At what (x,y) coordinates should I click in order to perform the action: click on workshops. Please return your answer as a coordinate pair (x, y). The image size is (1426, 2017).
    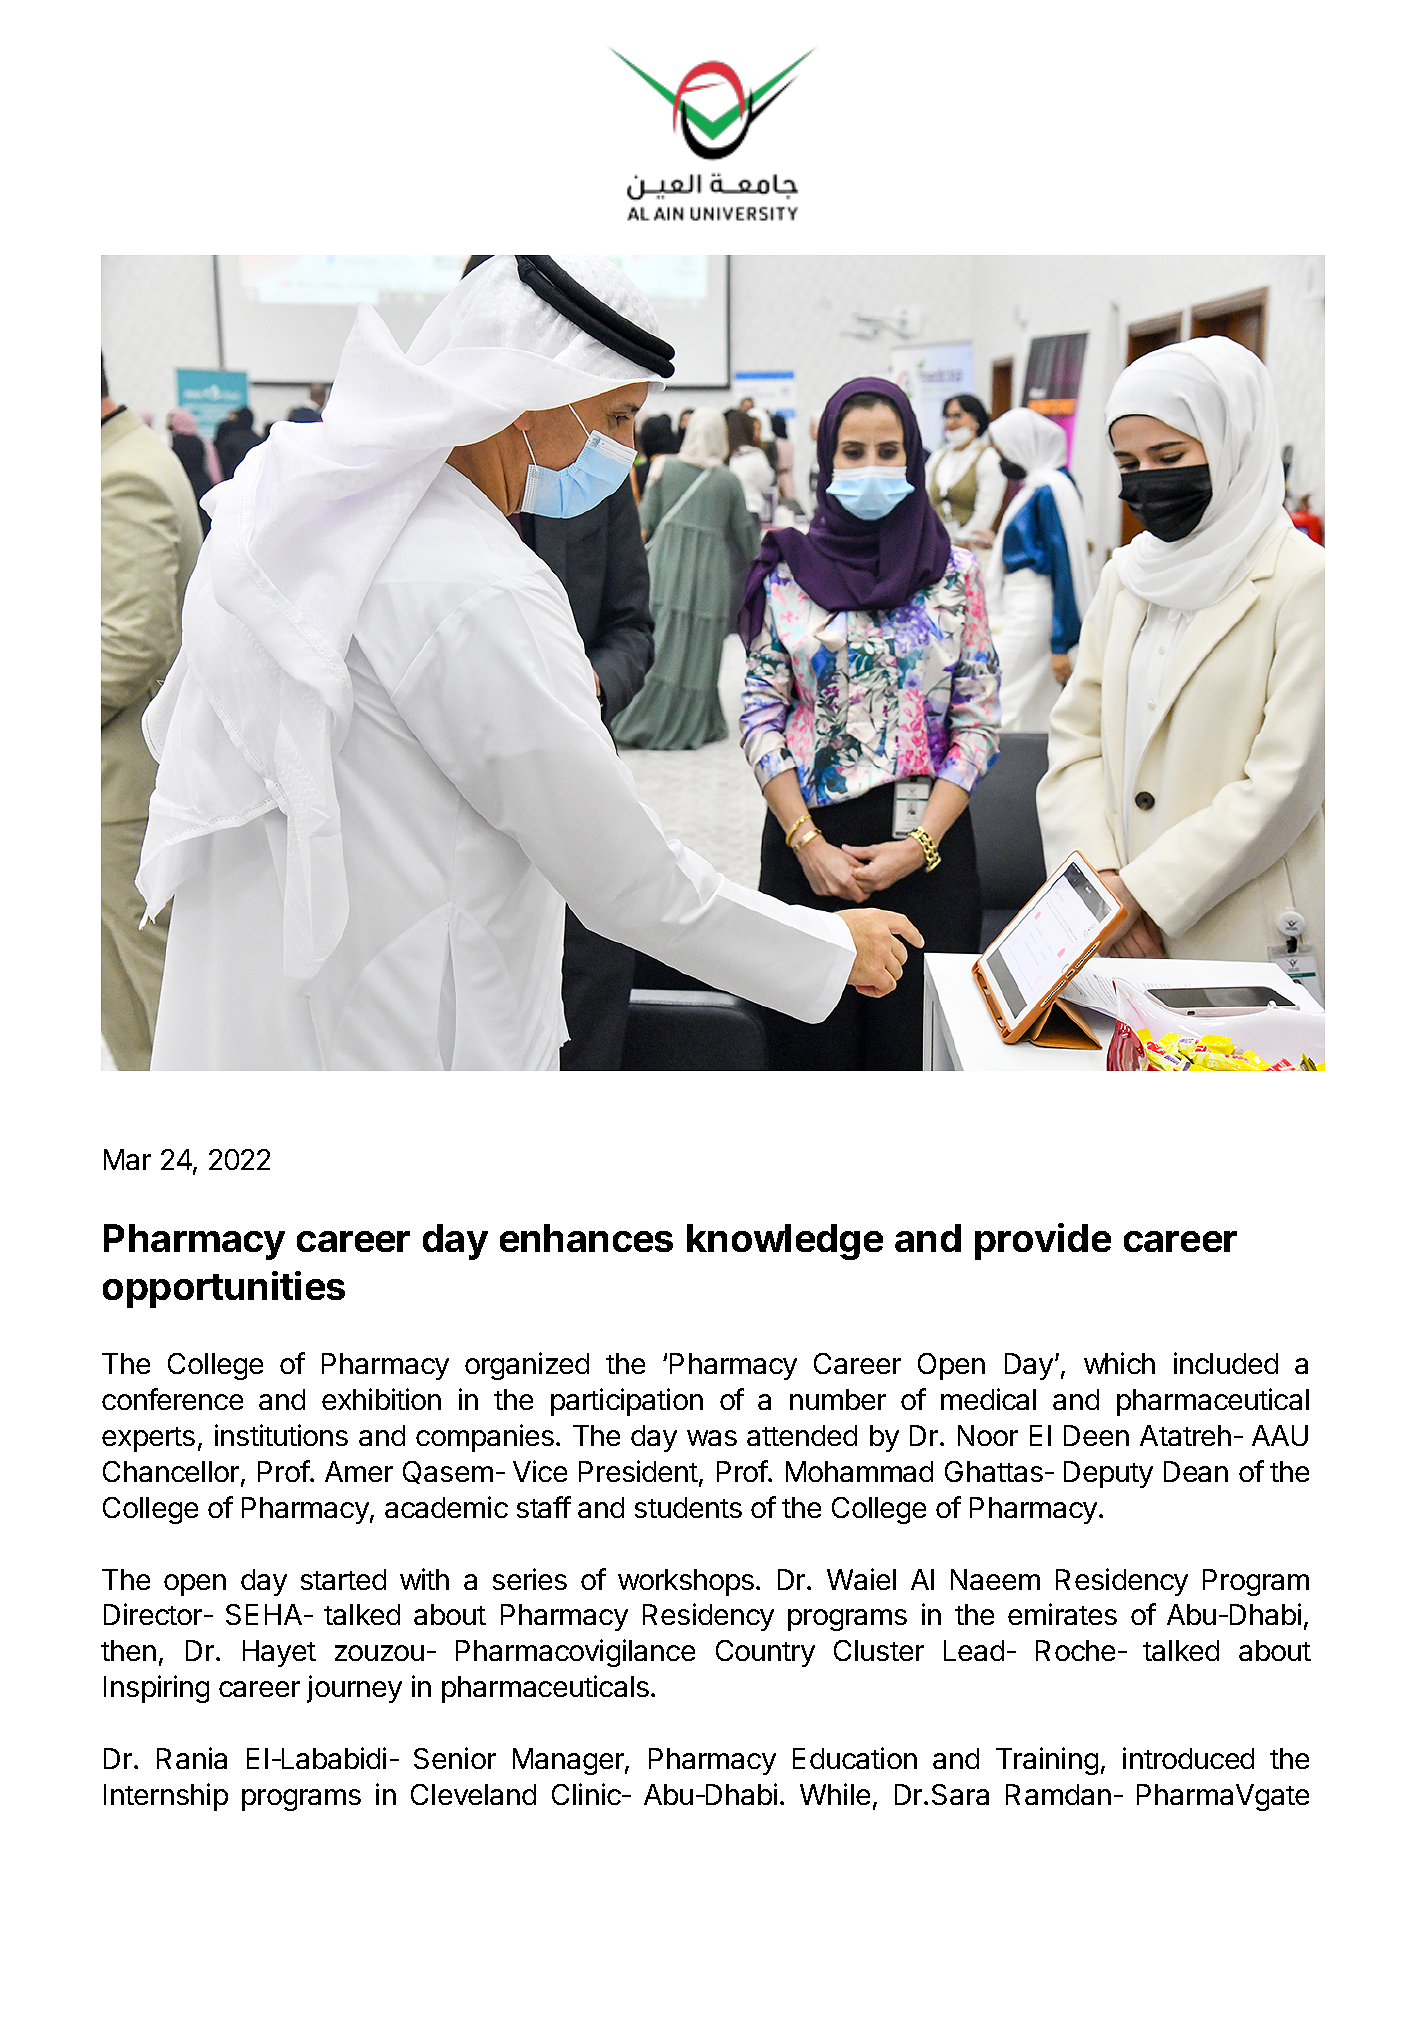
    Looking at the image, I should click on (686, 1582).
